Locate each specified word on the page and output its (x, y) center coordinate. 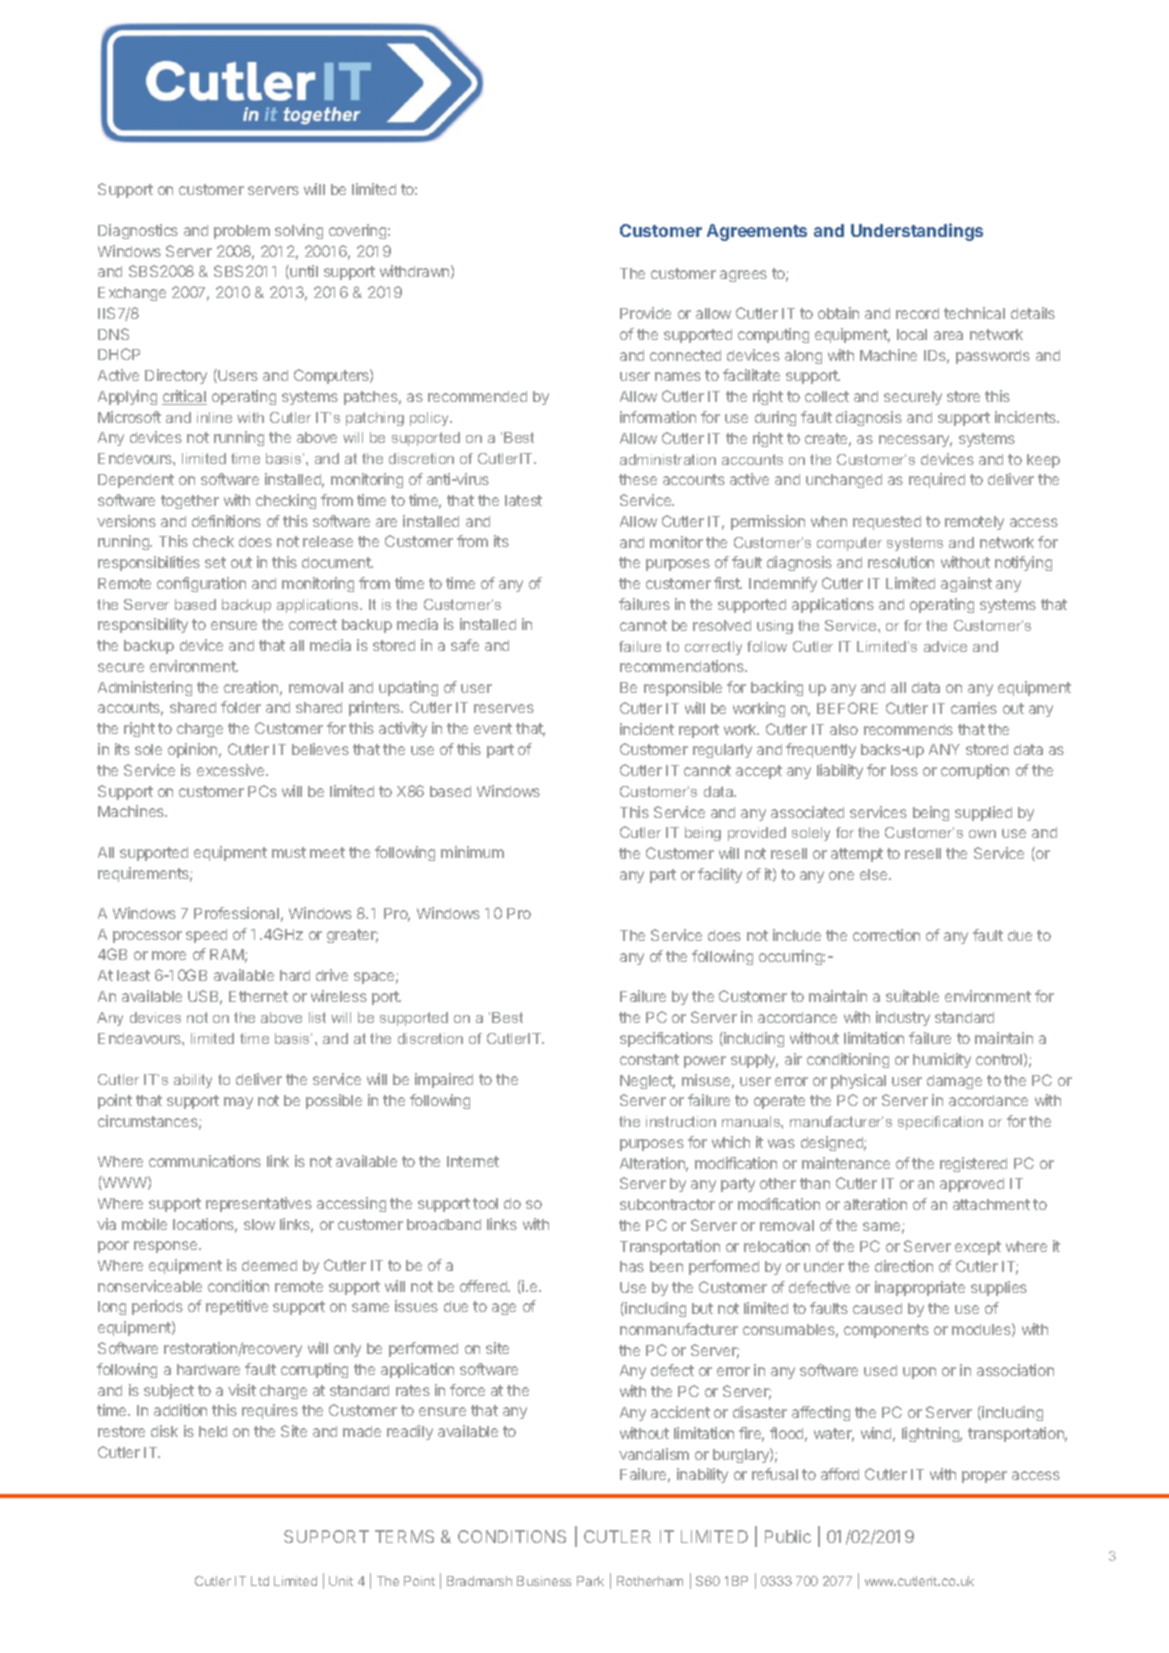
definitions (226, 521)
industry (903, 1018)
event (493, 728)
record (917, 313)
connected (685, 355)
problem (242, 232)
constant (649, 1059)
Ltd (260, 1581)
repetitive (237, 1307)
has (632, 1266)
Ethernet (258, 996)
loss (904, 770)
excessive (232, 770)
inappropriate (920, 1288)
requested (887, 523)
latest (523, 500)
